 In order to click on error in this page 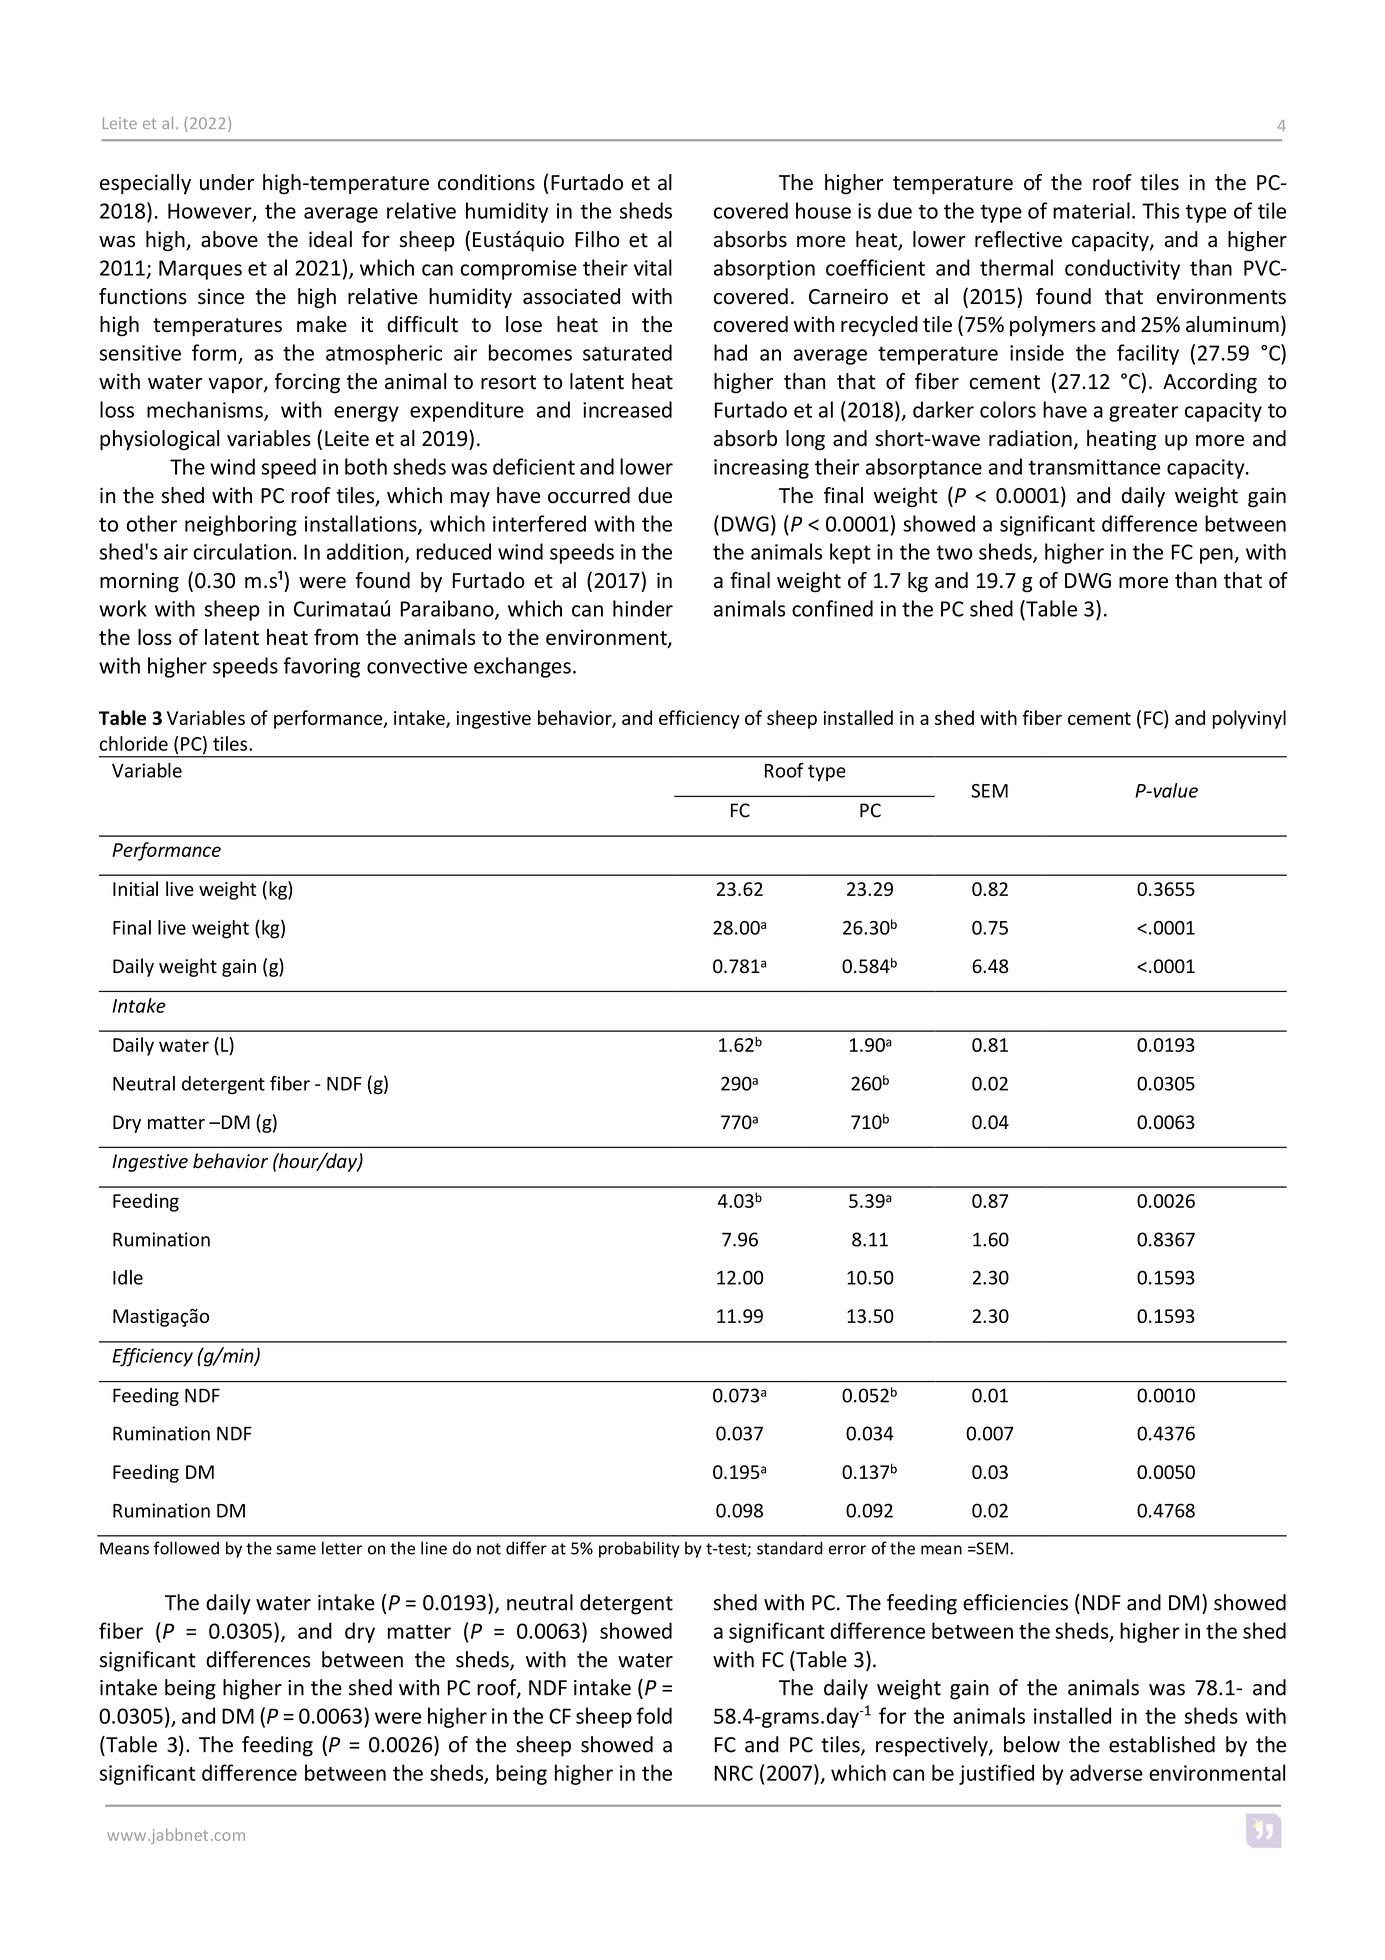, I will do `click(847, 1550)`.
